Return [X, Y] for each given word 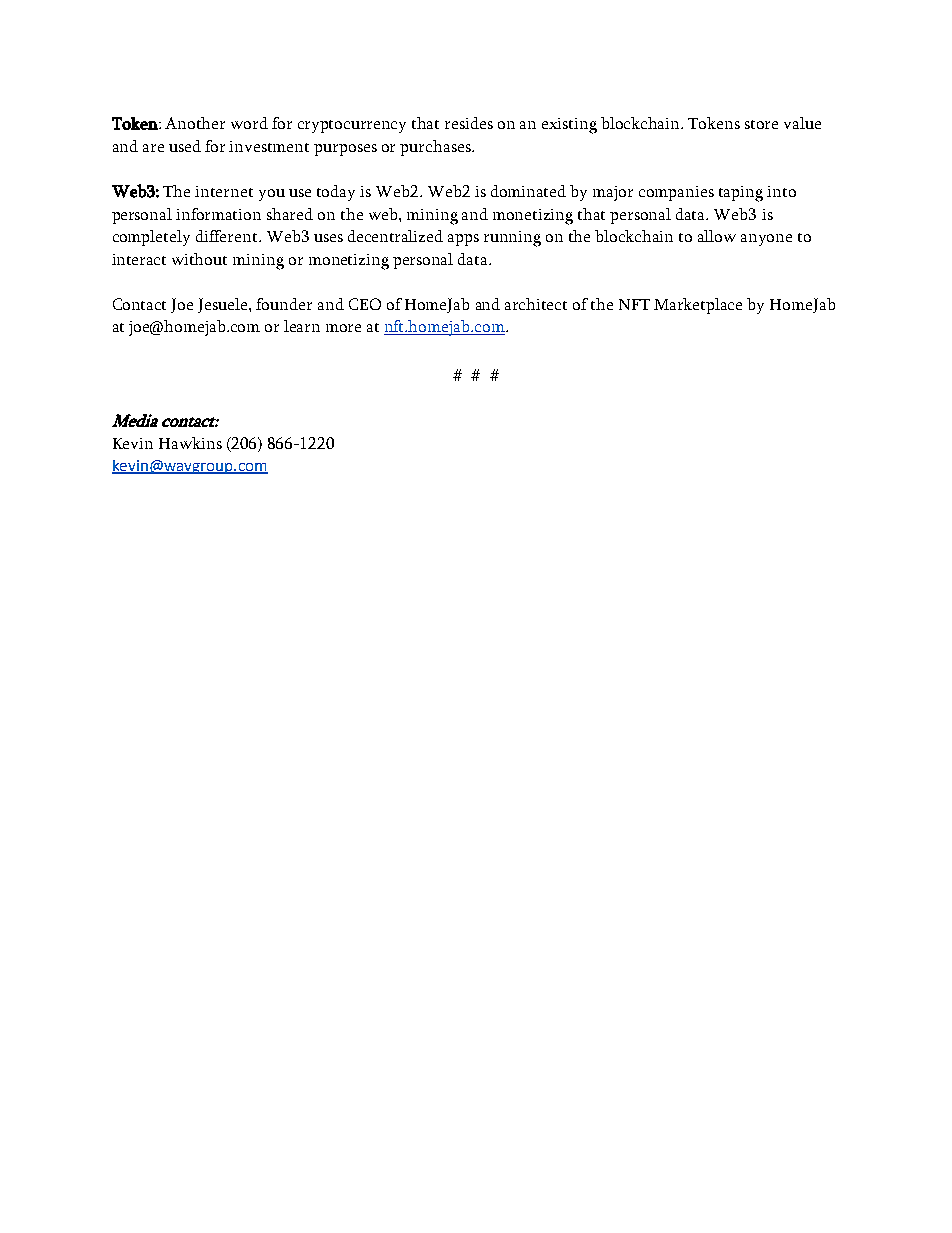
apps [463, 240]
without [199, 259]
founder [284, 304]
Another [195, 123]
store [761, 124]
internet [224, 191]
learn [302, 326]
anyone [766, 240]
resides [469, 123]
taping [741, 194]
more [343, 328]
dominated [528, 191]
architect [536, 304]
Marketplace [698, 306]
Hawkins [190, 443]
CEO [365, 304]
